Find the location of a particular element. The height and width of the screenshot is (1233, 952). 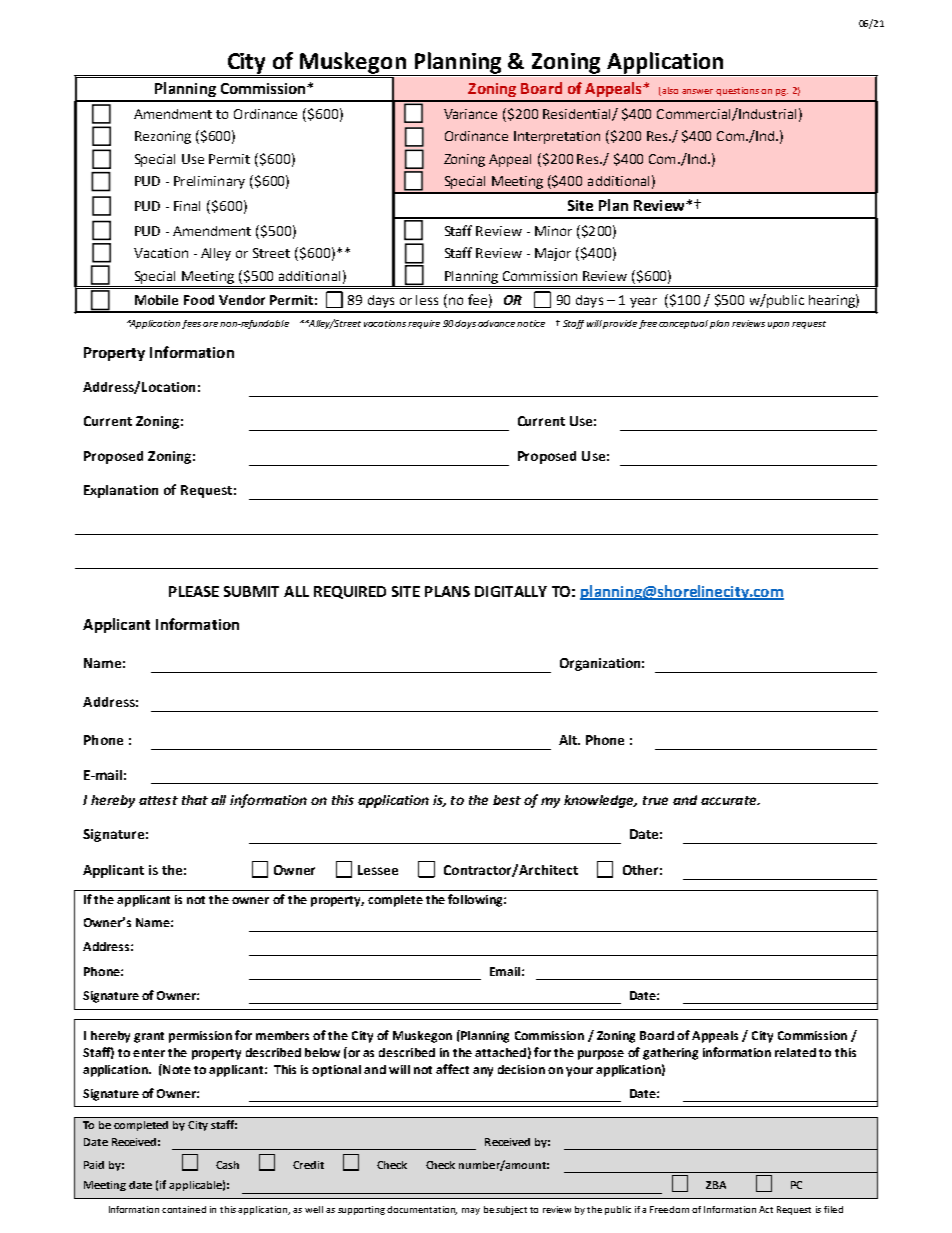

accurate is located at coordinates (730, 800).
